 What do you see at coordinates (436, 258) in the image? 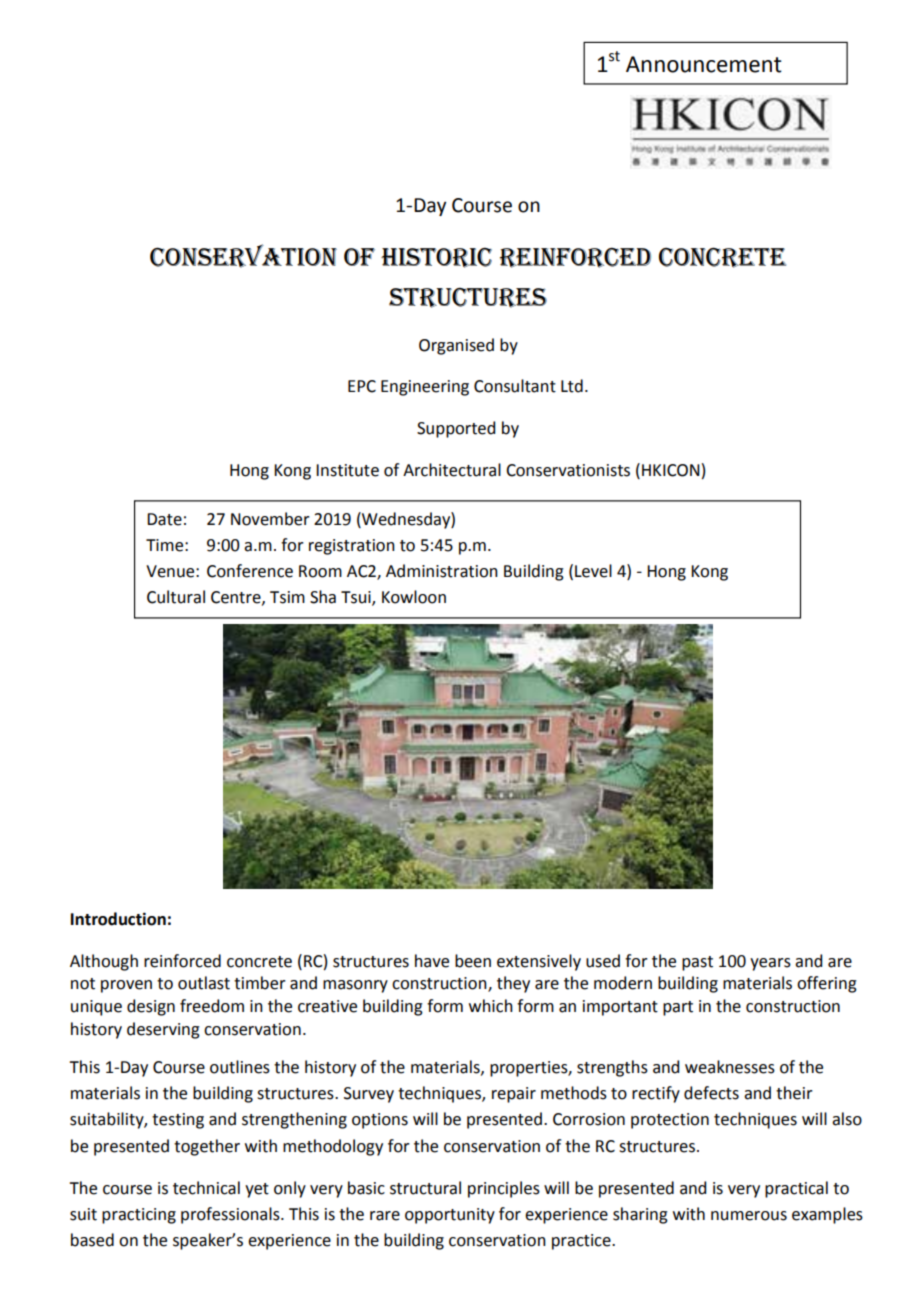
I see `Historic` at bounding box center [436, 258].
